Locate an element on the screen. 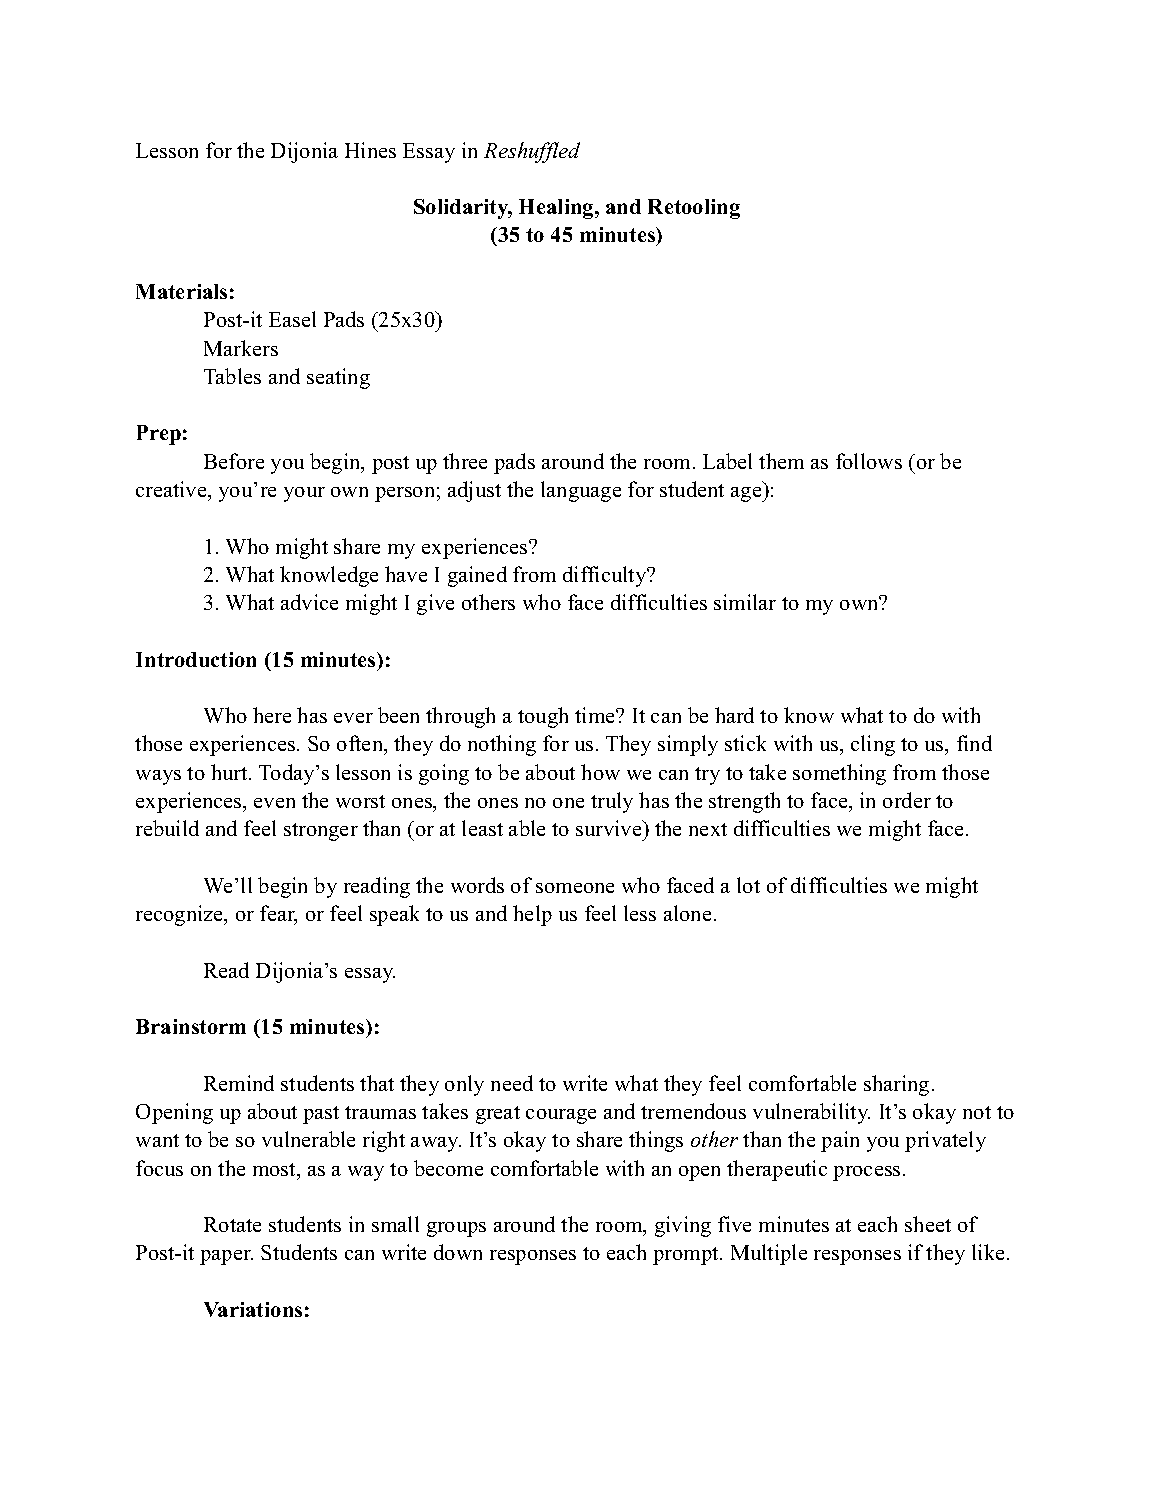 Image resolution: width=1154 pixels, height=1493 pixels. prompt is located at coordinates (687, 1256).
